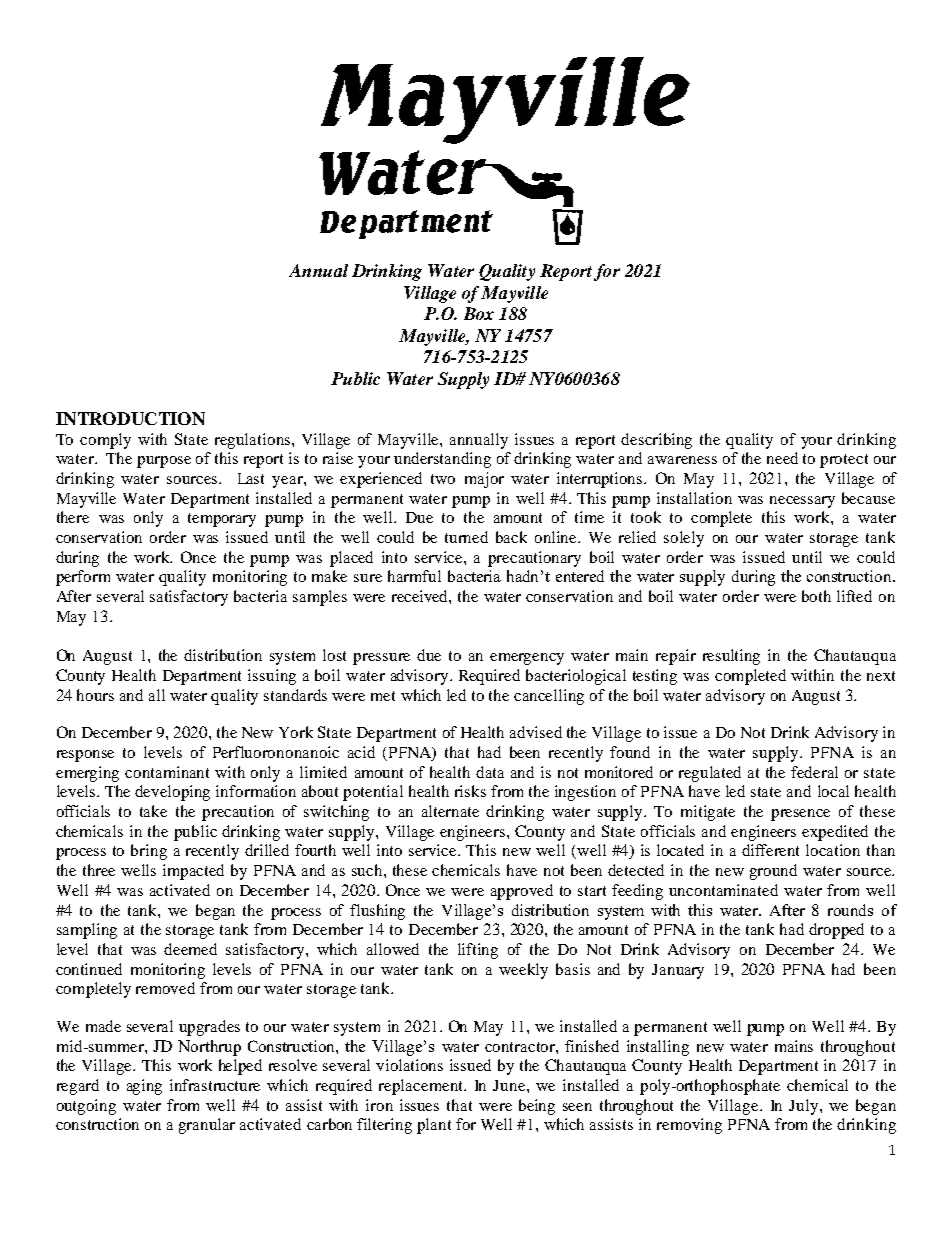  I want to click on perform, so click(83, 578).
